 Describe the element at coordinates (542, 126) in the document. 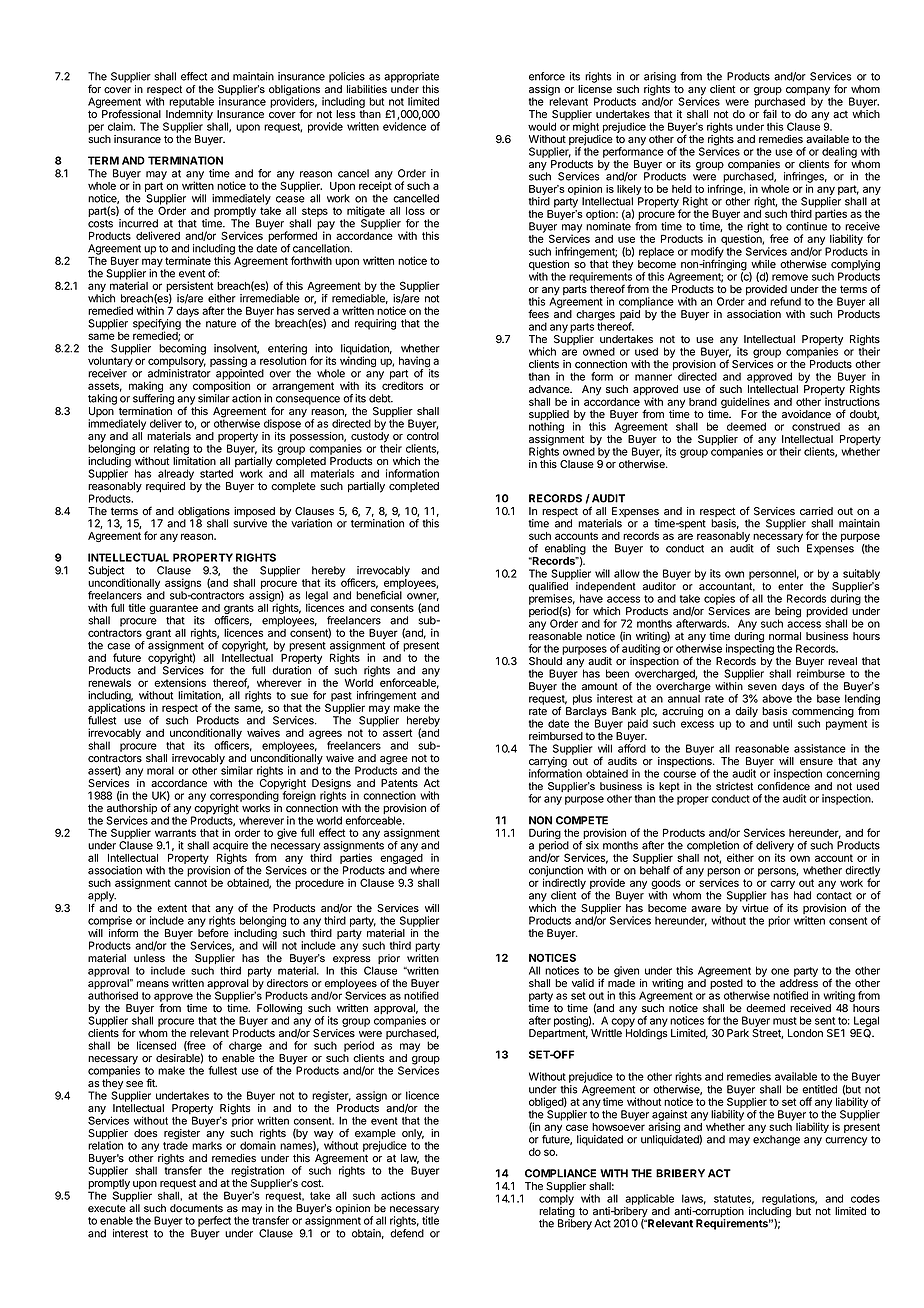

I see `would` at that location.
